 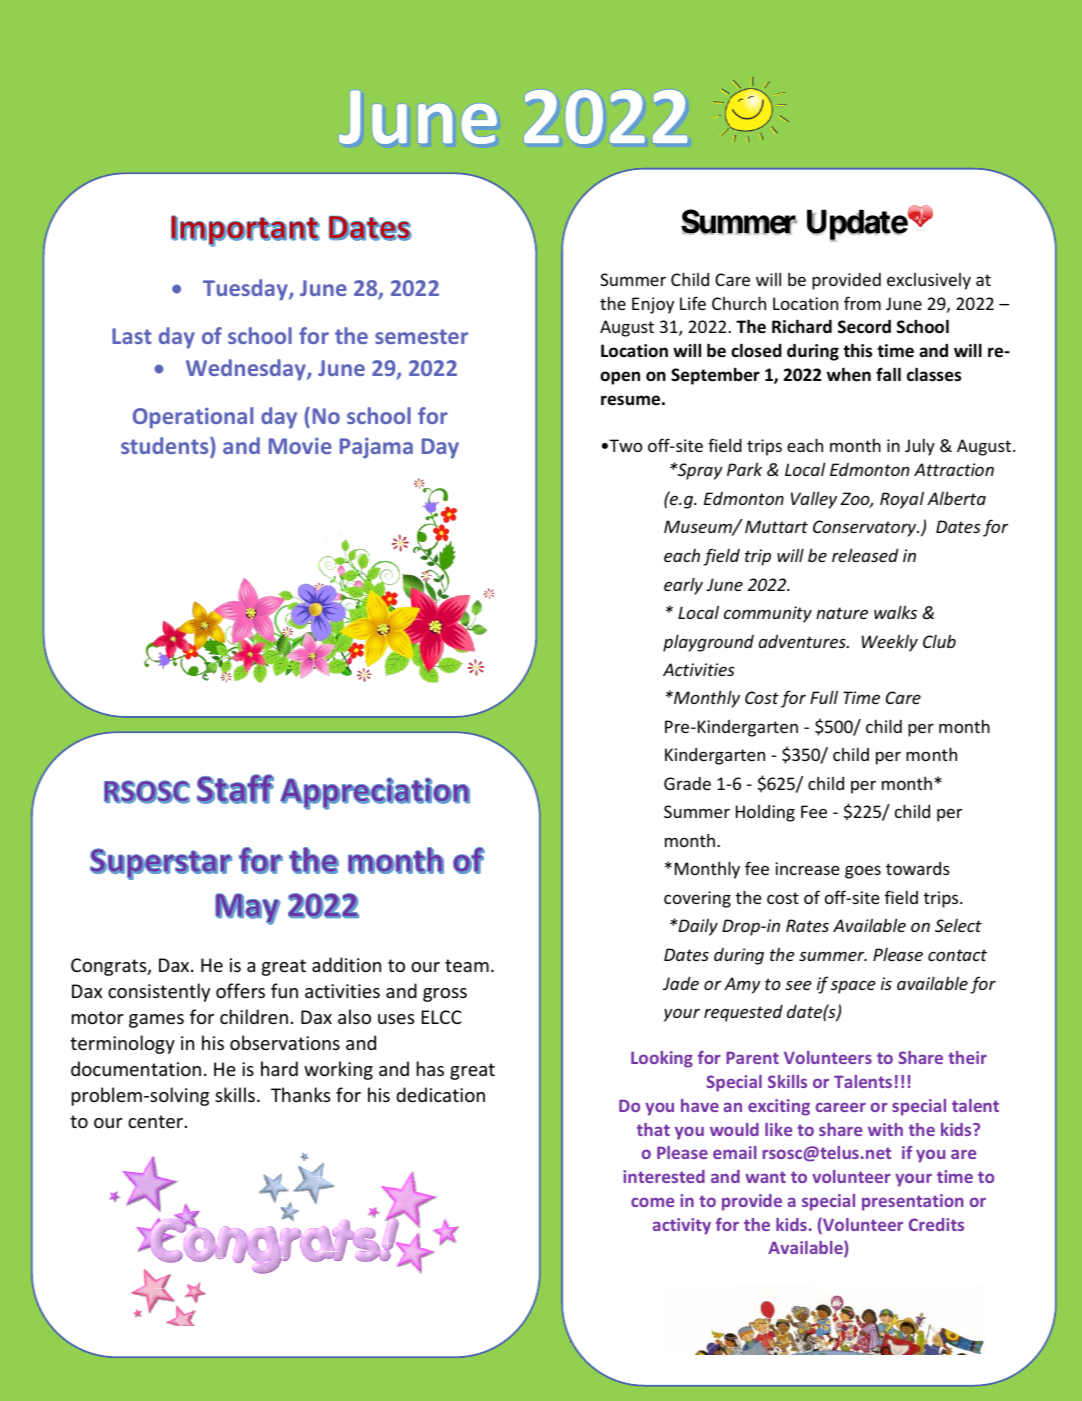 I want to click on Enjoy, so click(x=653, y=305).
